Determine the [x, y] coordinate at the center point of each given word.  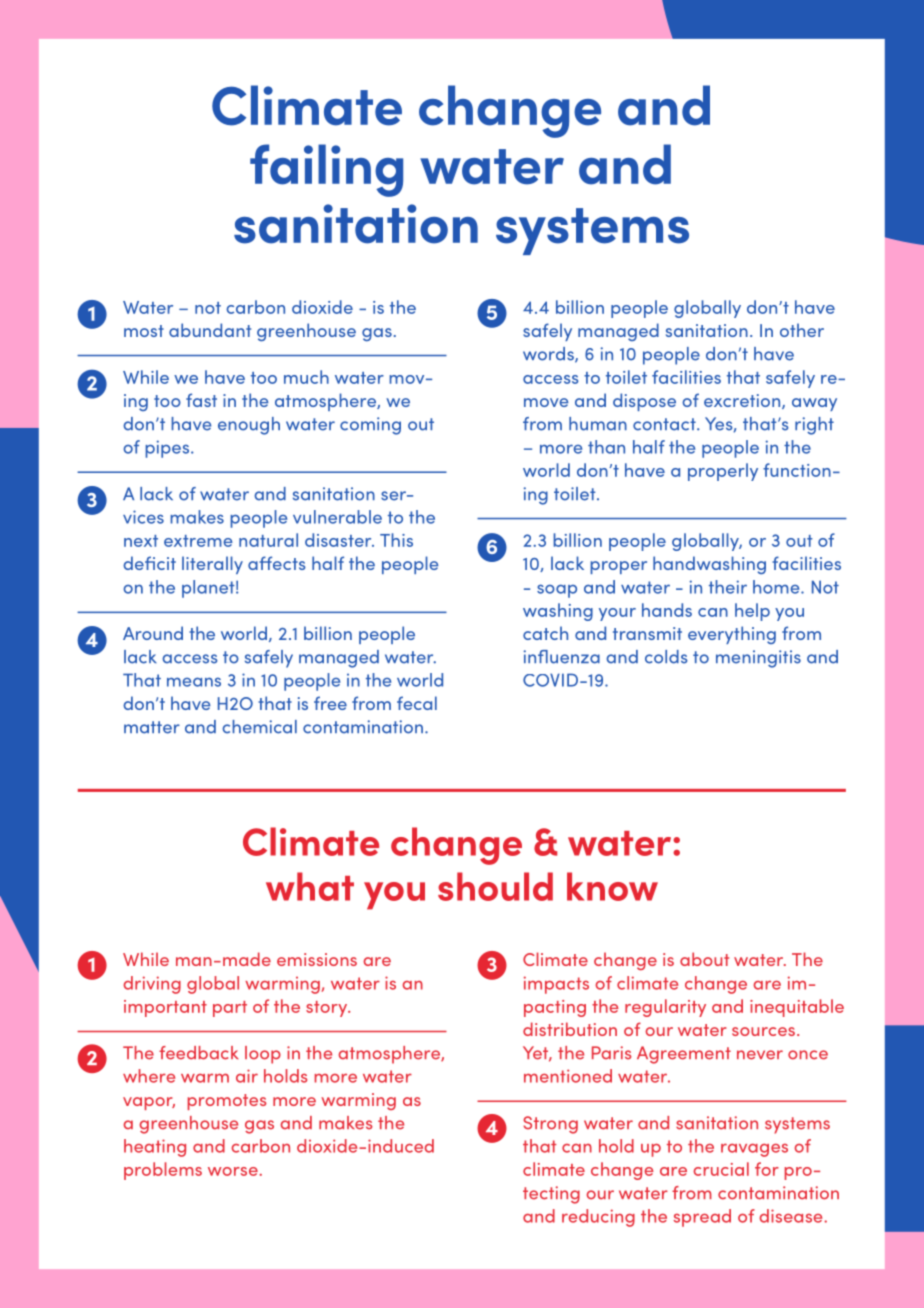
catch [545, 633]
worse [234, 1171]
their [728, 587]
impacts [556, 985]
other [802, 330]
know [612, 886]
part [230, 1009]
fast [201, 400]
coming [370, 426]
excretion [743, 401]
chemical [259, 727]
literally [212, 565]
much [306, 377]
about [704, 959]
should [495, 886]
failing [326, 170]
